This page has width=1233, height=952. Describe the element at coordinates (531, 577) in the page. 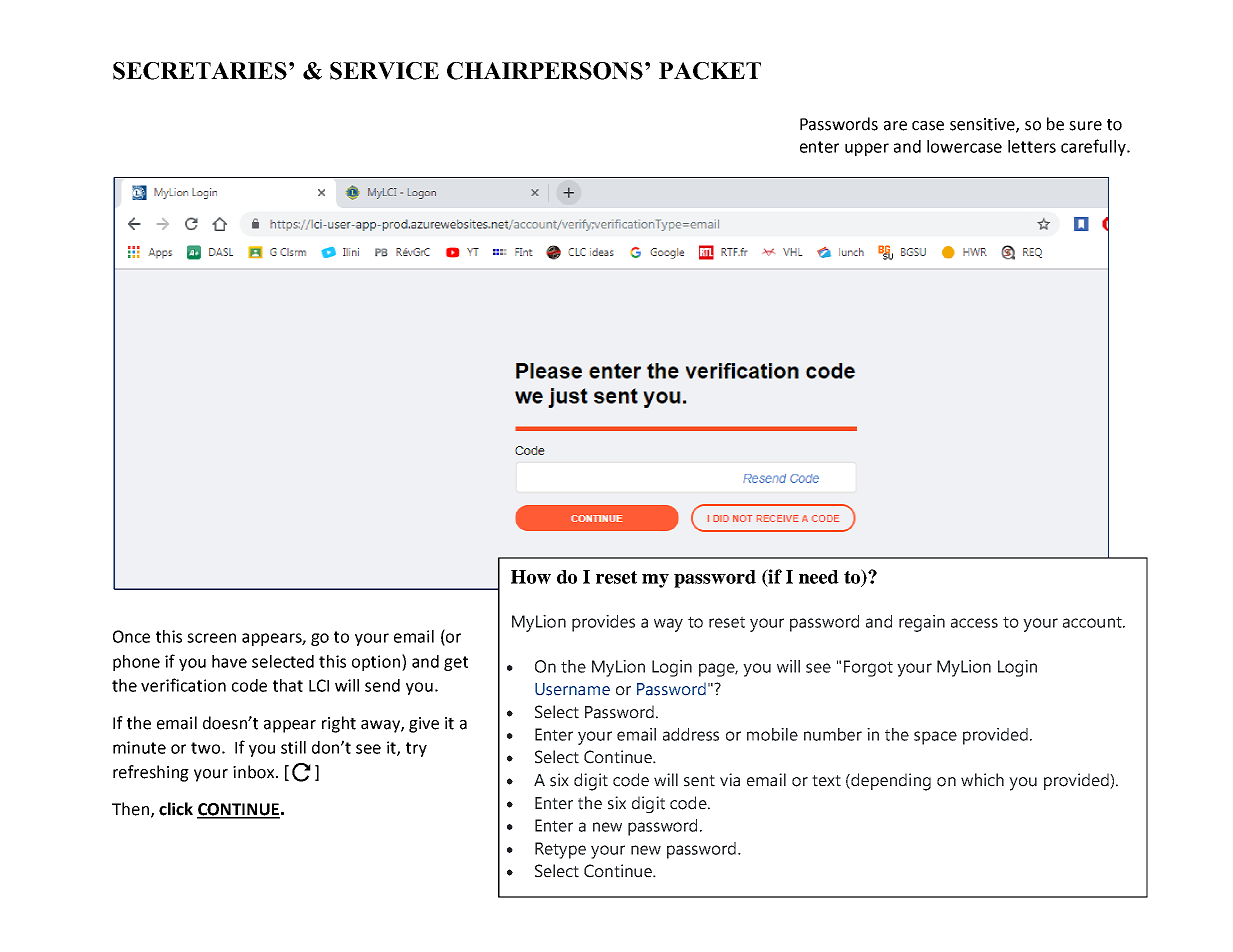

I see `How` at that location.
